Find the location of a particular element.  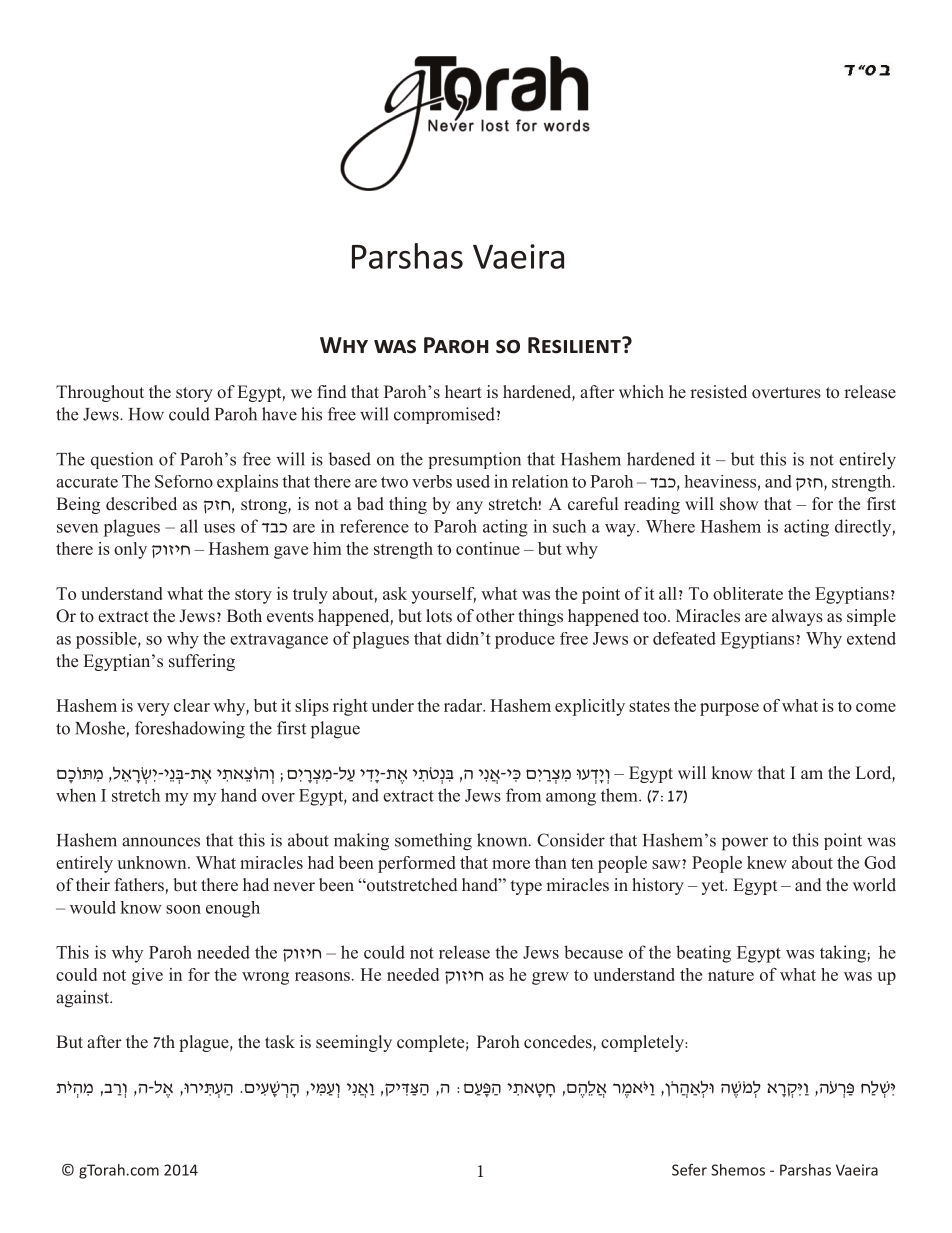

taking is located at coordinates (844, 954).
